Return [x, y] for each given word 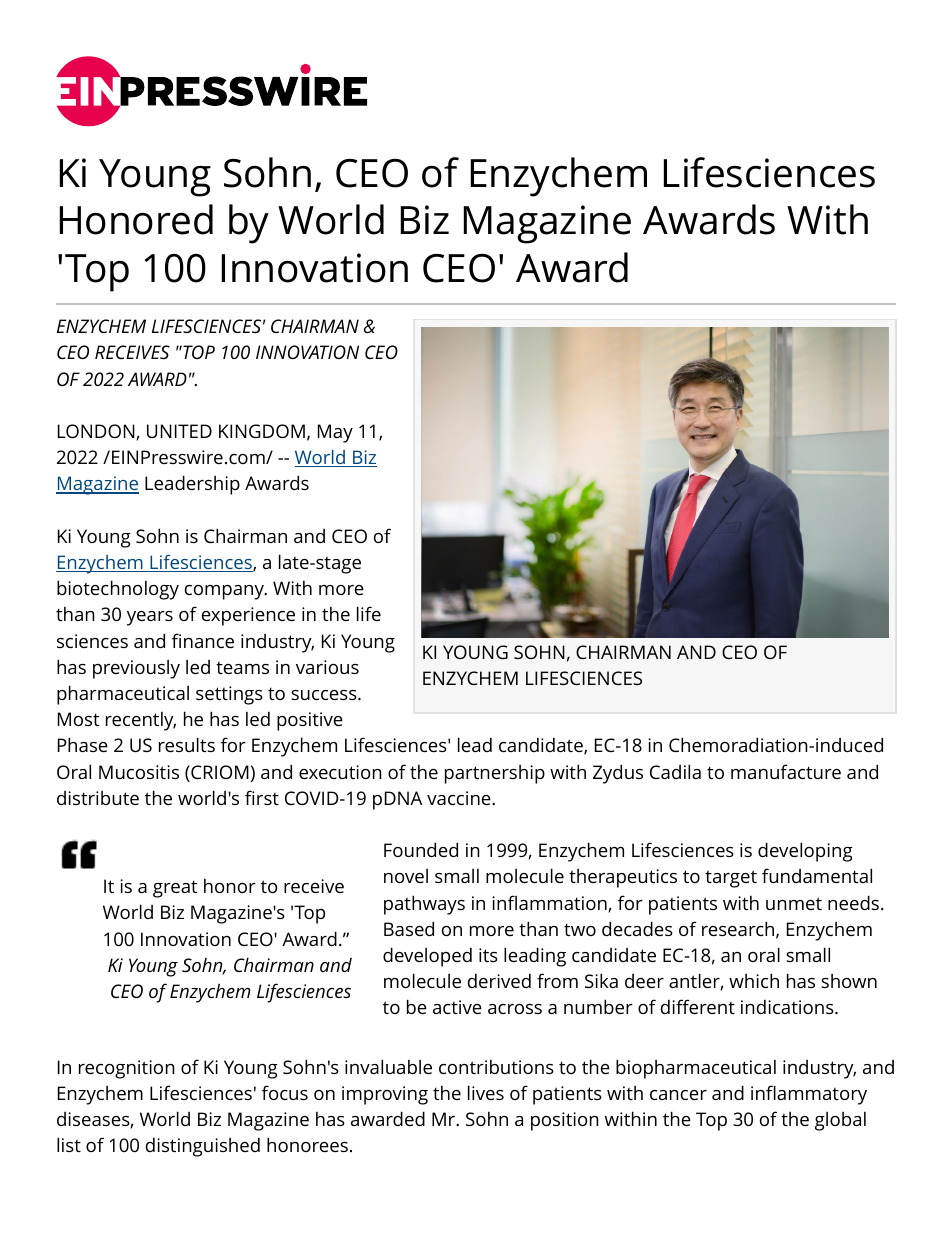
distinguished [203, 1147]
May [335, 433]
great [175, 889]
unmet [794, 903]
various [327, 667]
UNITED [179, 431]
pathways [424, 905]
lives [486, 1092]
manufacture [786, 771]
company [226, 592]
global [840, 1121]
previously [136, 669]
